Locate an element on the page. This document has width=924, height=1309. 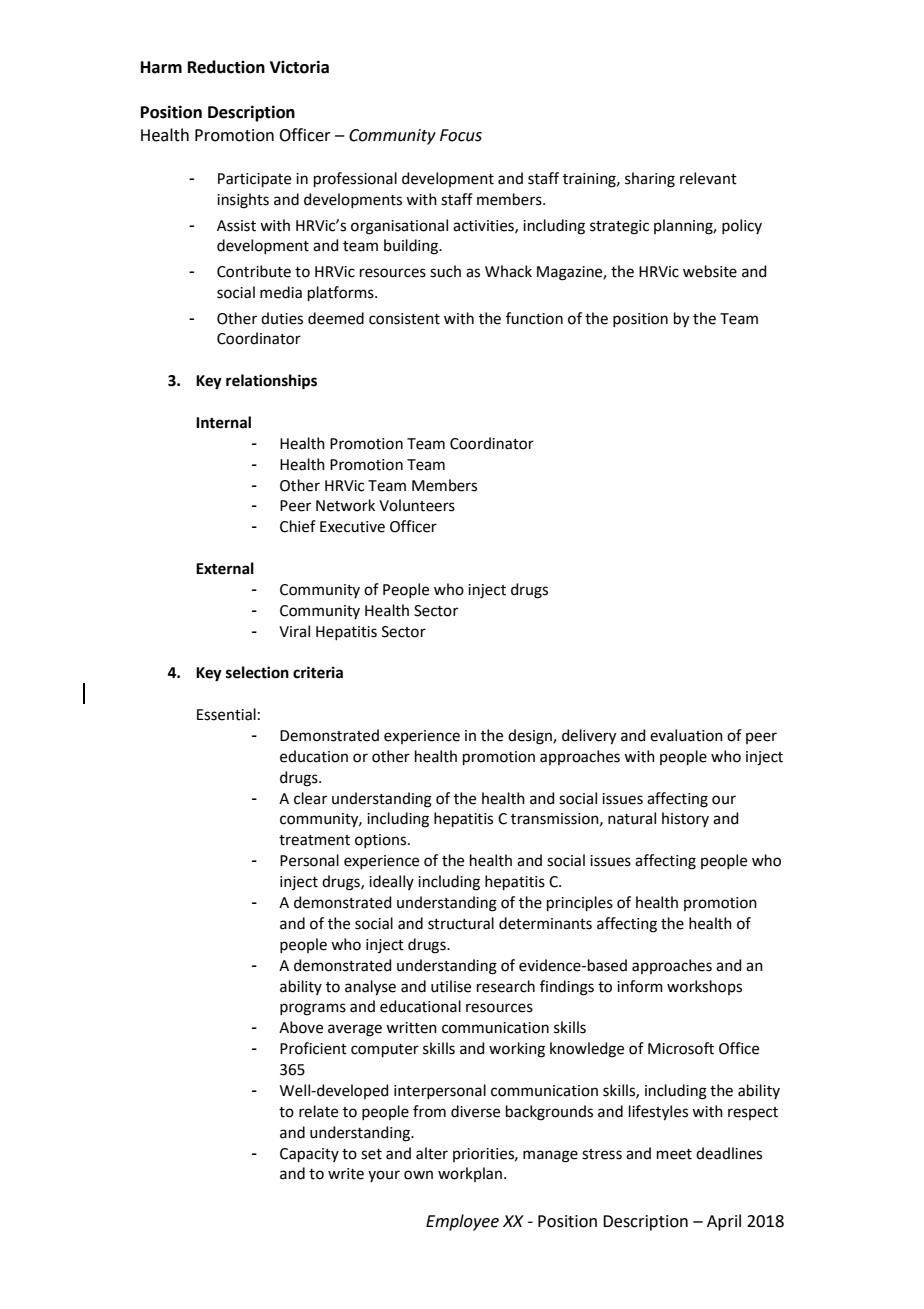
Employee is located at coordinates (462, 1222).
